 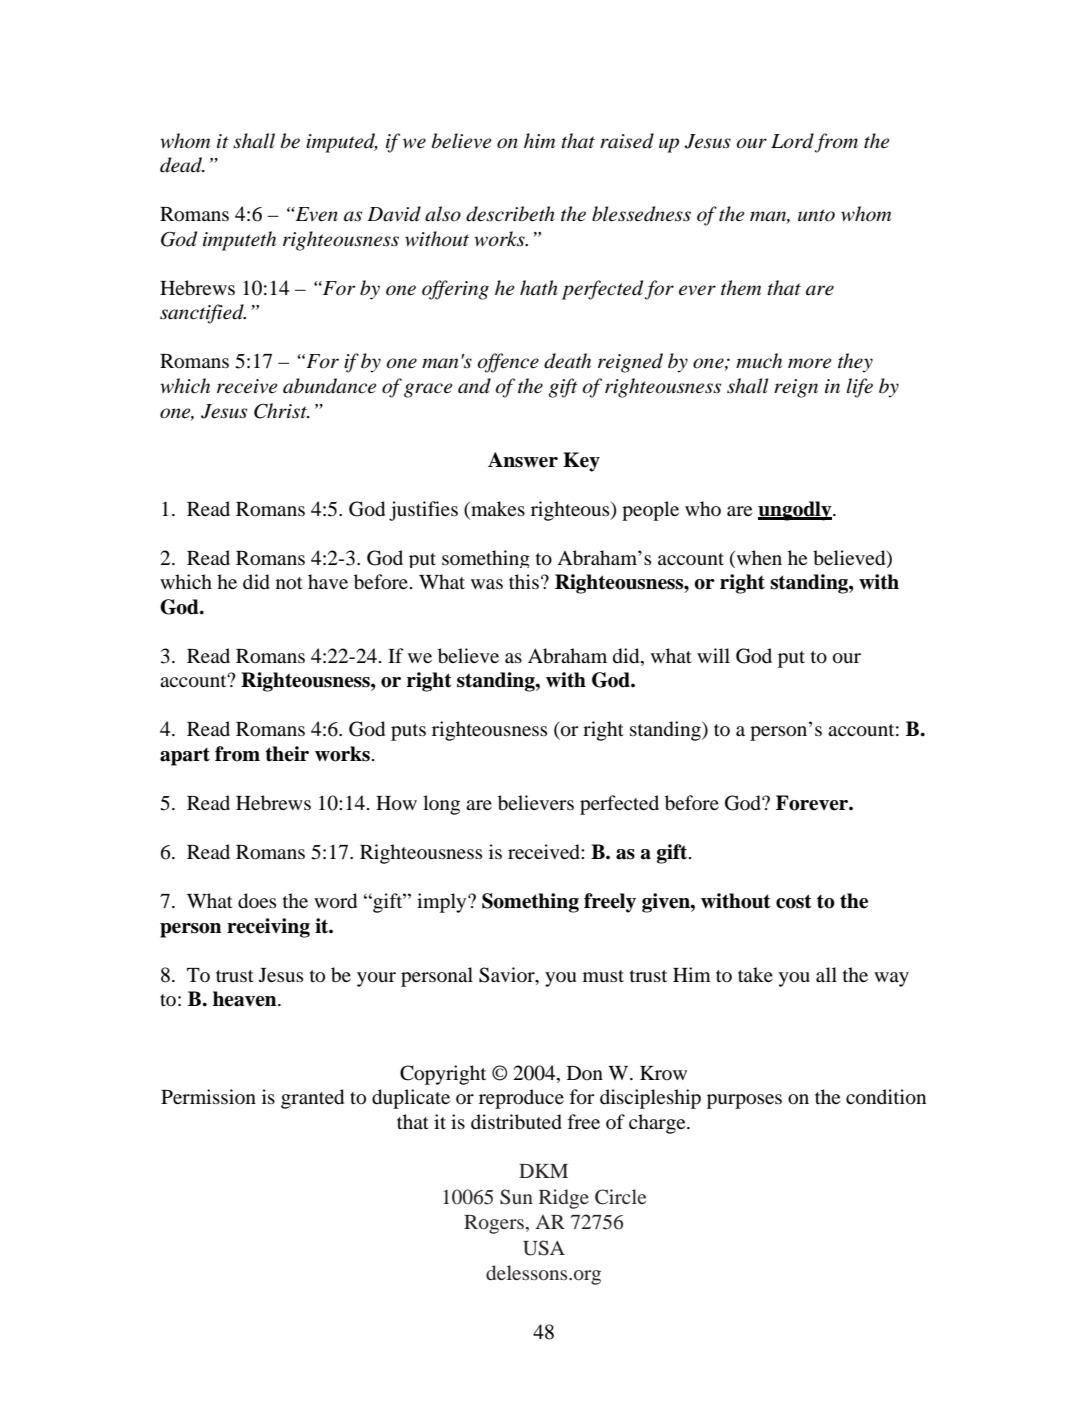 I want to click on makes, so click(x=497, y=508).
